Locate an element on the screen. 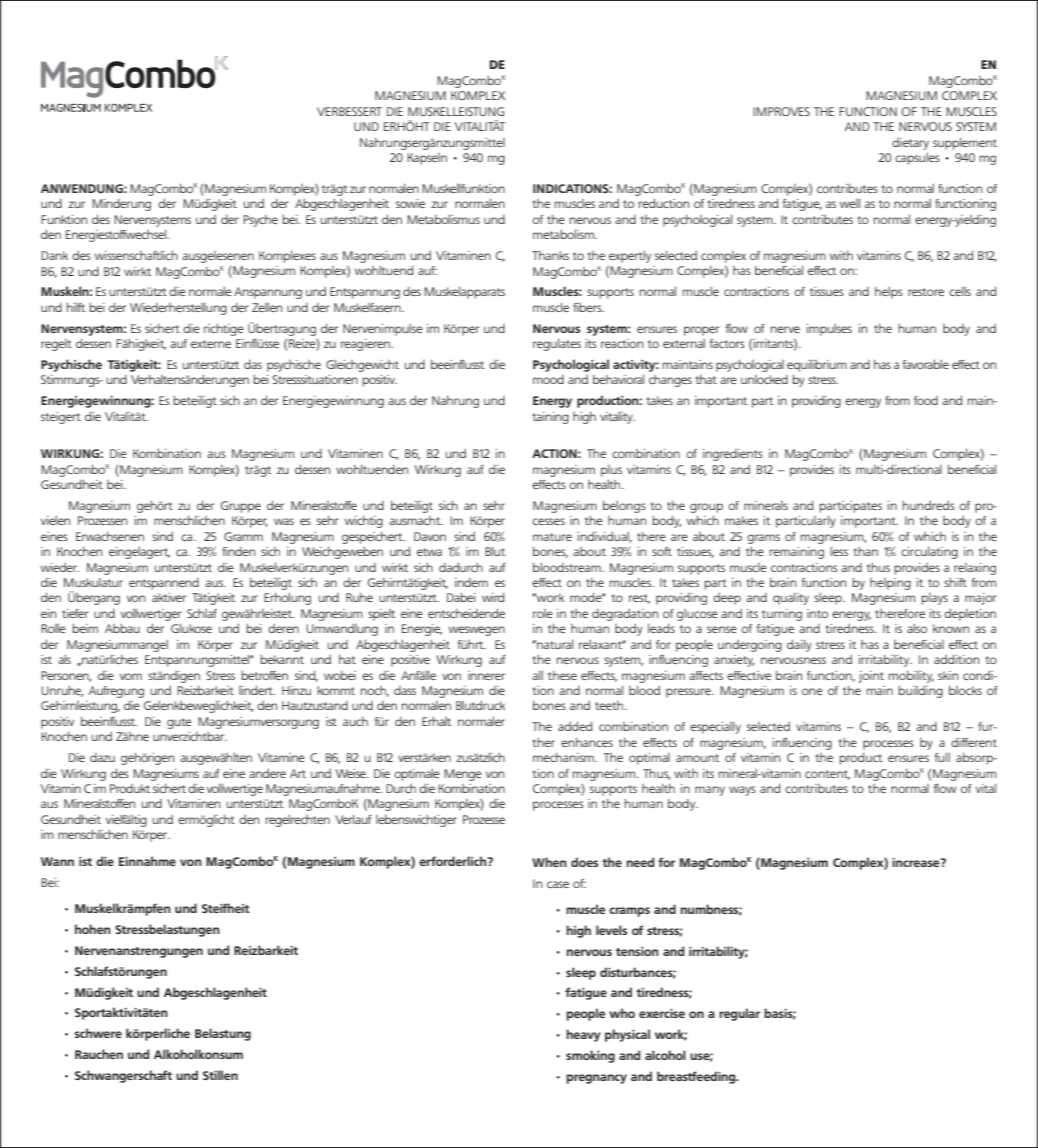 This screenshot has width=1038, height=1148. heavy is located at coordinates (583, 1035).
